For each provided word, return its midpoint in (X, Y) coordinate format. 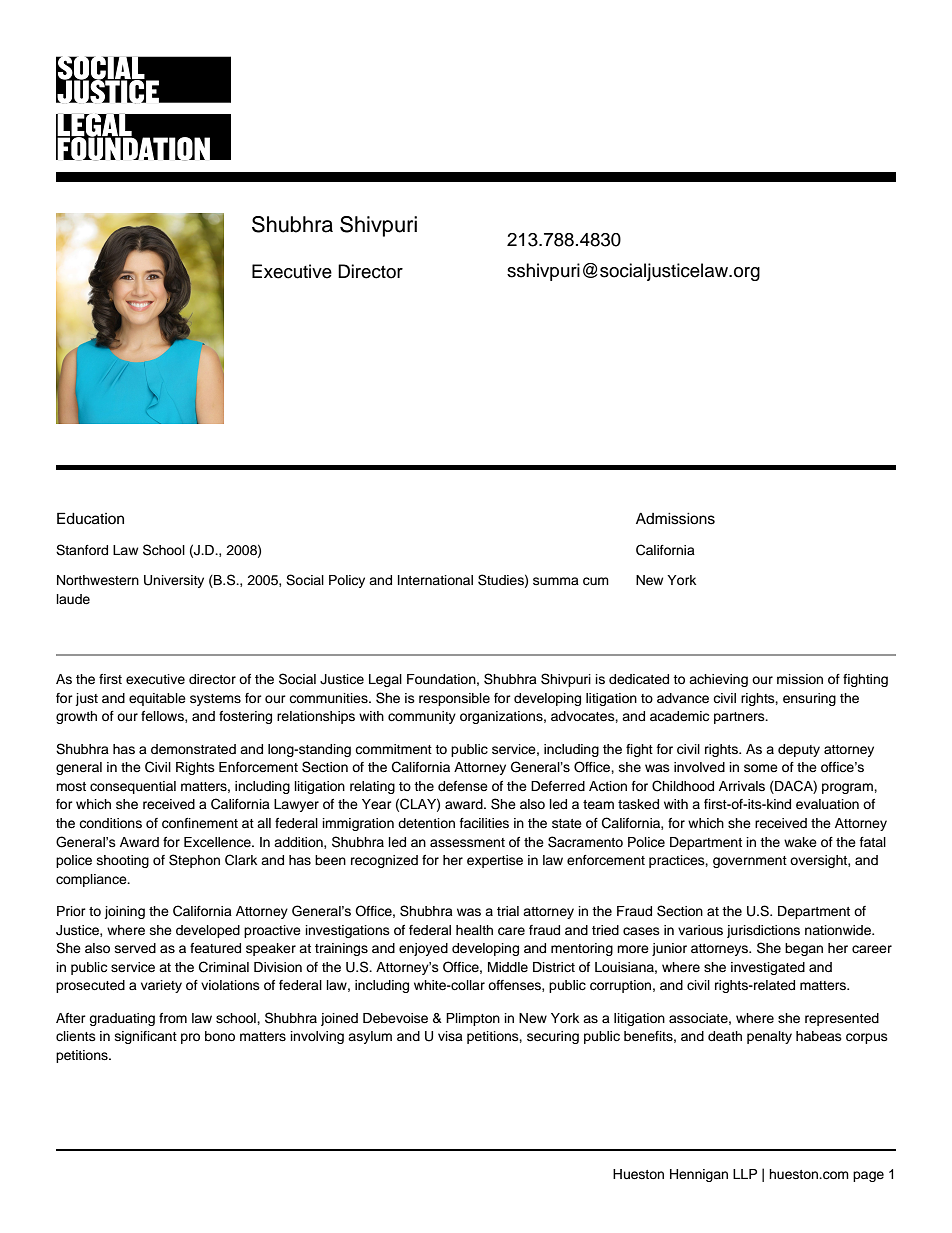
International (435, 580)
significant (146, 1037)
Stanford (82, 550)
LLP (745, 1174)
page (868, 1176)
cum (596, 581)
